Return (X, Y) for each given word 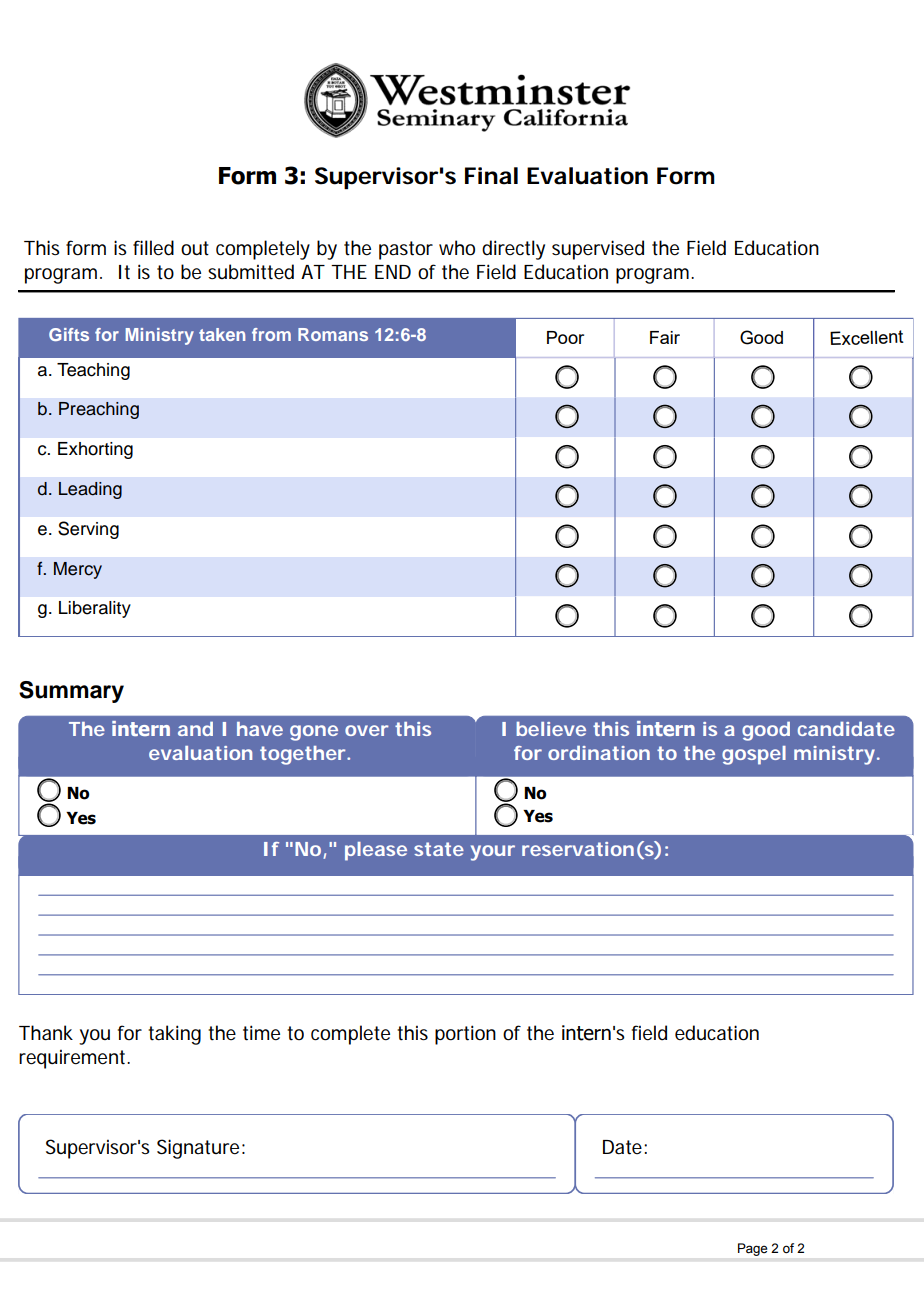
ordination (599, 753)
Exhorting (95, 450)
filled (153, 248)
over (366, 730)
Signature (198, 1149)
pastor (406, 250)
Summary (71, 692)
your (493, 853)
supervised (598, 250)
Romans (333, 334)
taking (174, 1035)
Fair (665, 337)
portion (465, 1035)
